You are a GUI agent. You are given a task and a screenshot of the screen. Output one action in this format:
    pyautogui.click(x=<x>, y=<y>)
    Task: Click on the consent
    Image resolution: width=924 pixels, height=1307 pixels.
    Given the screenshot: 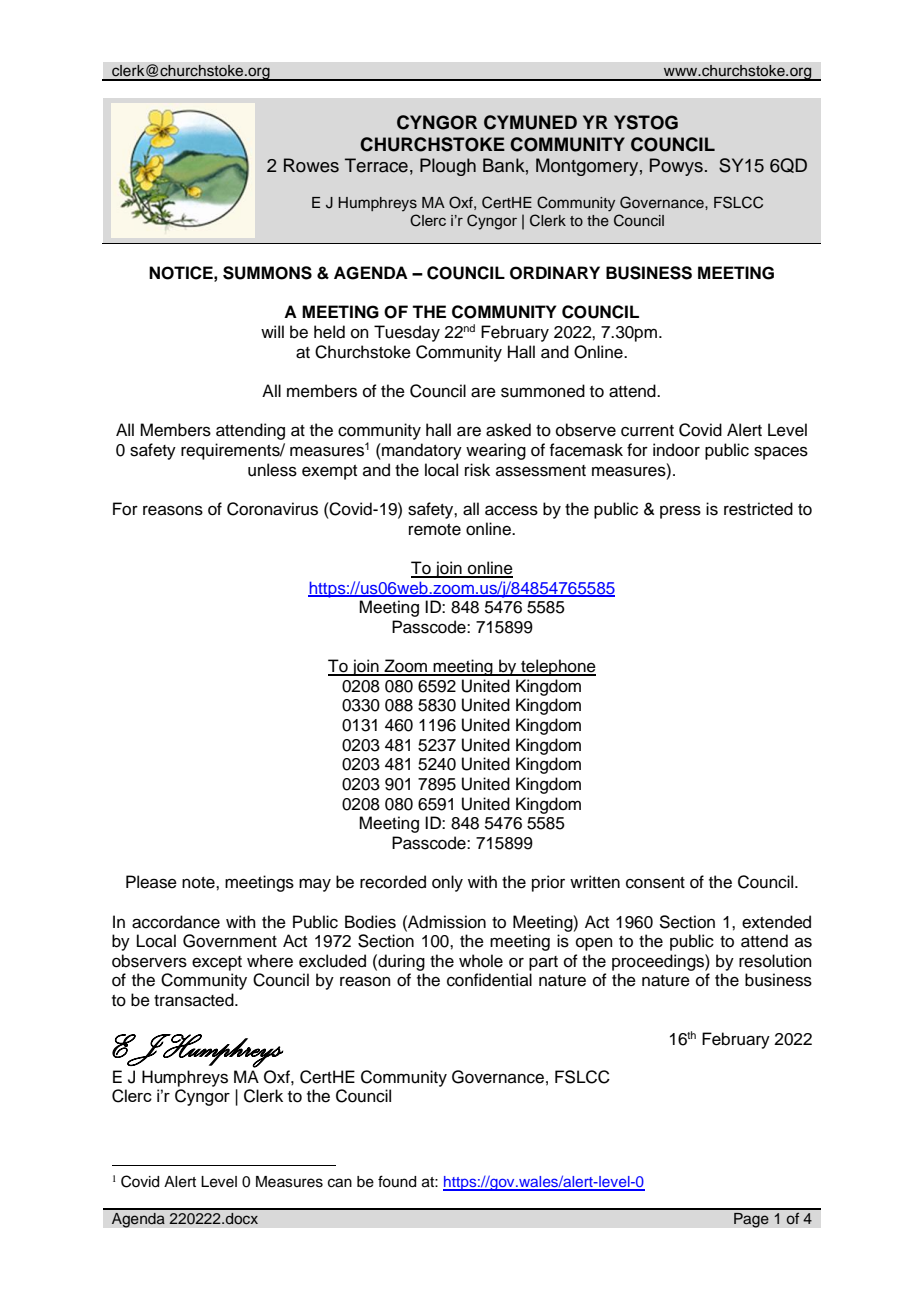 What is the action you would take?
    pyautogui.click(x=655, y=883)
